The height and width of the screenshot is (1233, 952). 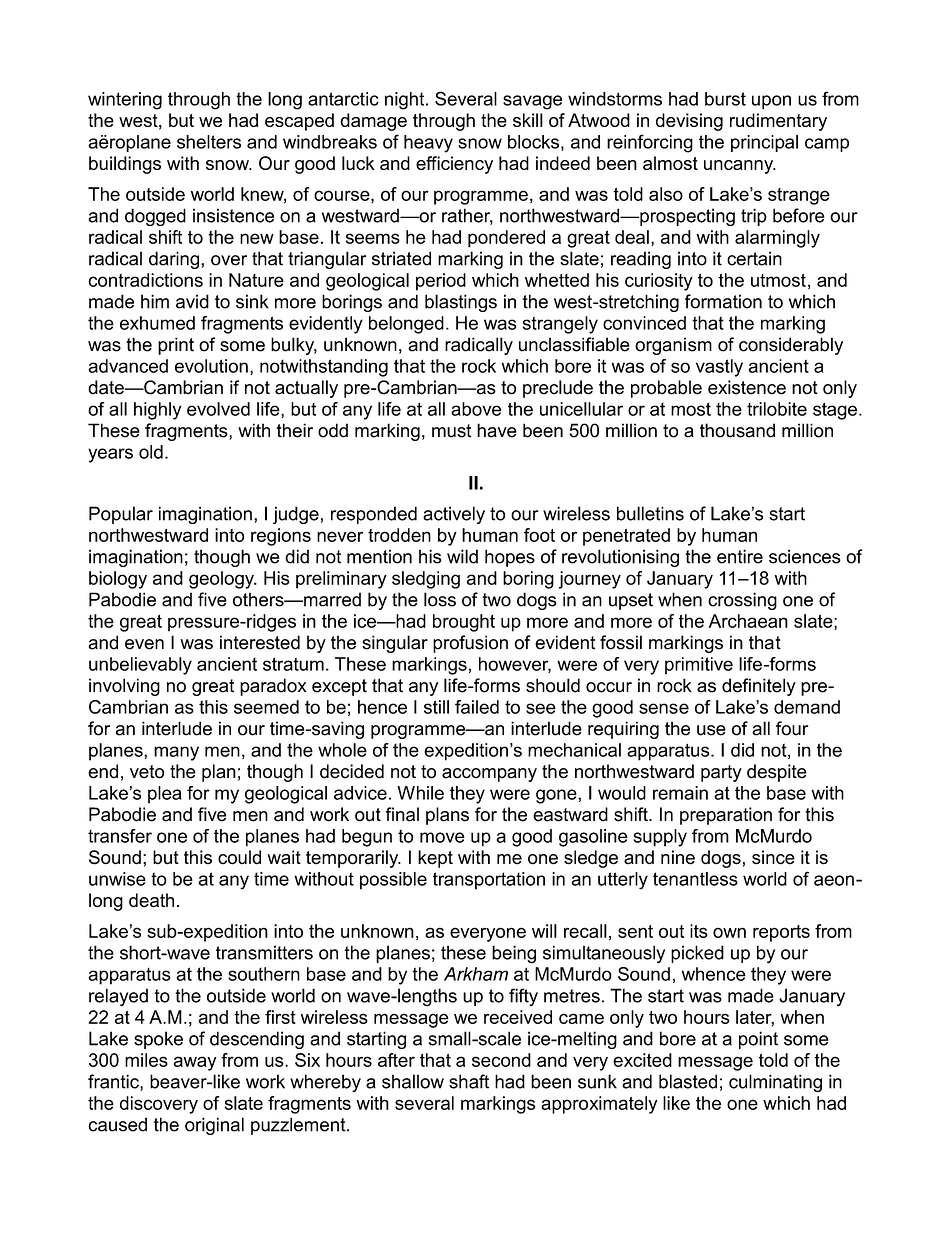 What do you see at coordinates (775, 1083) in the screenshot?
I see `culminating` at bounding box center [775, 1083].
